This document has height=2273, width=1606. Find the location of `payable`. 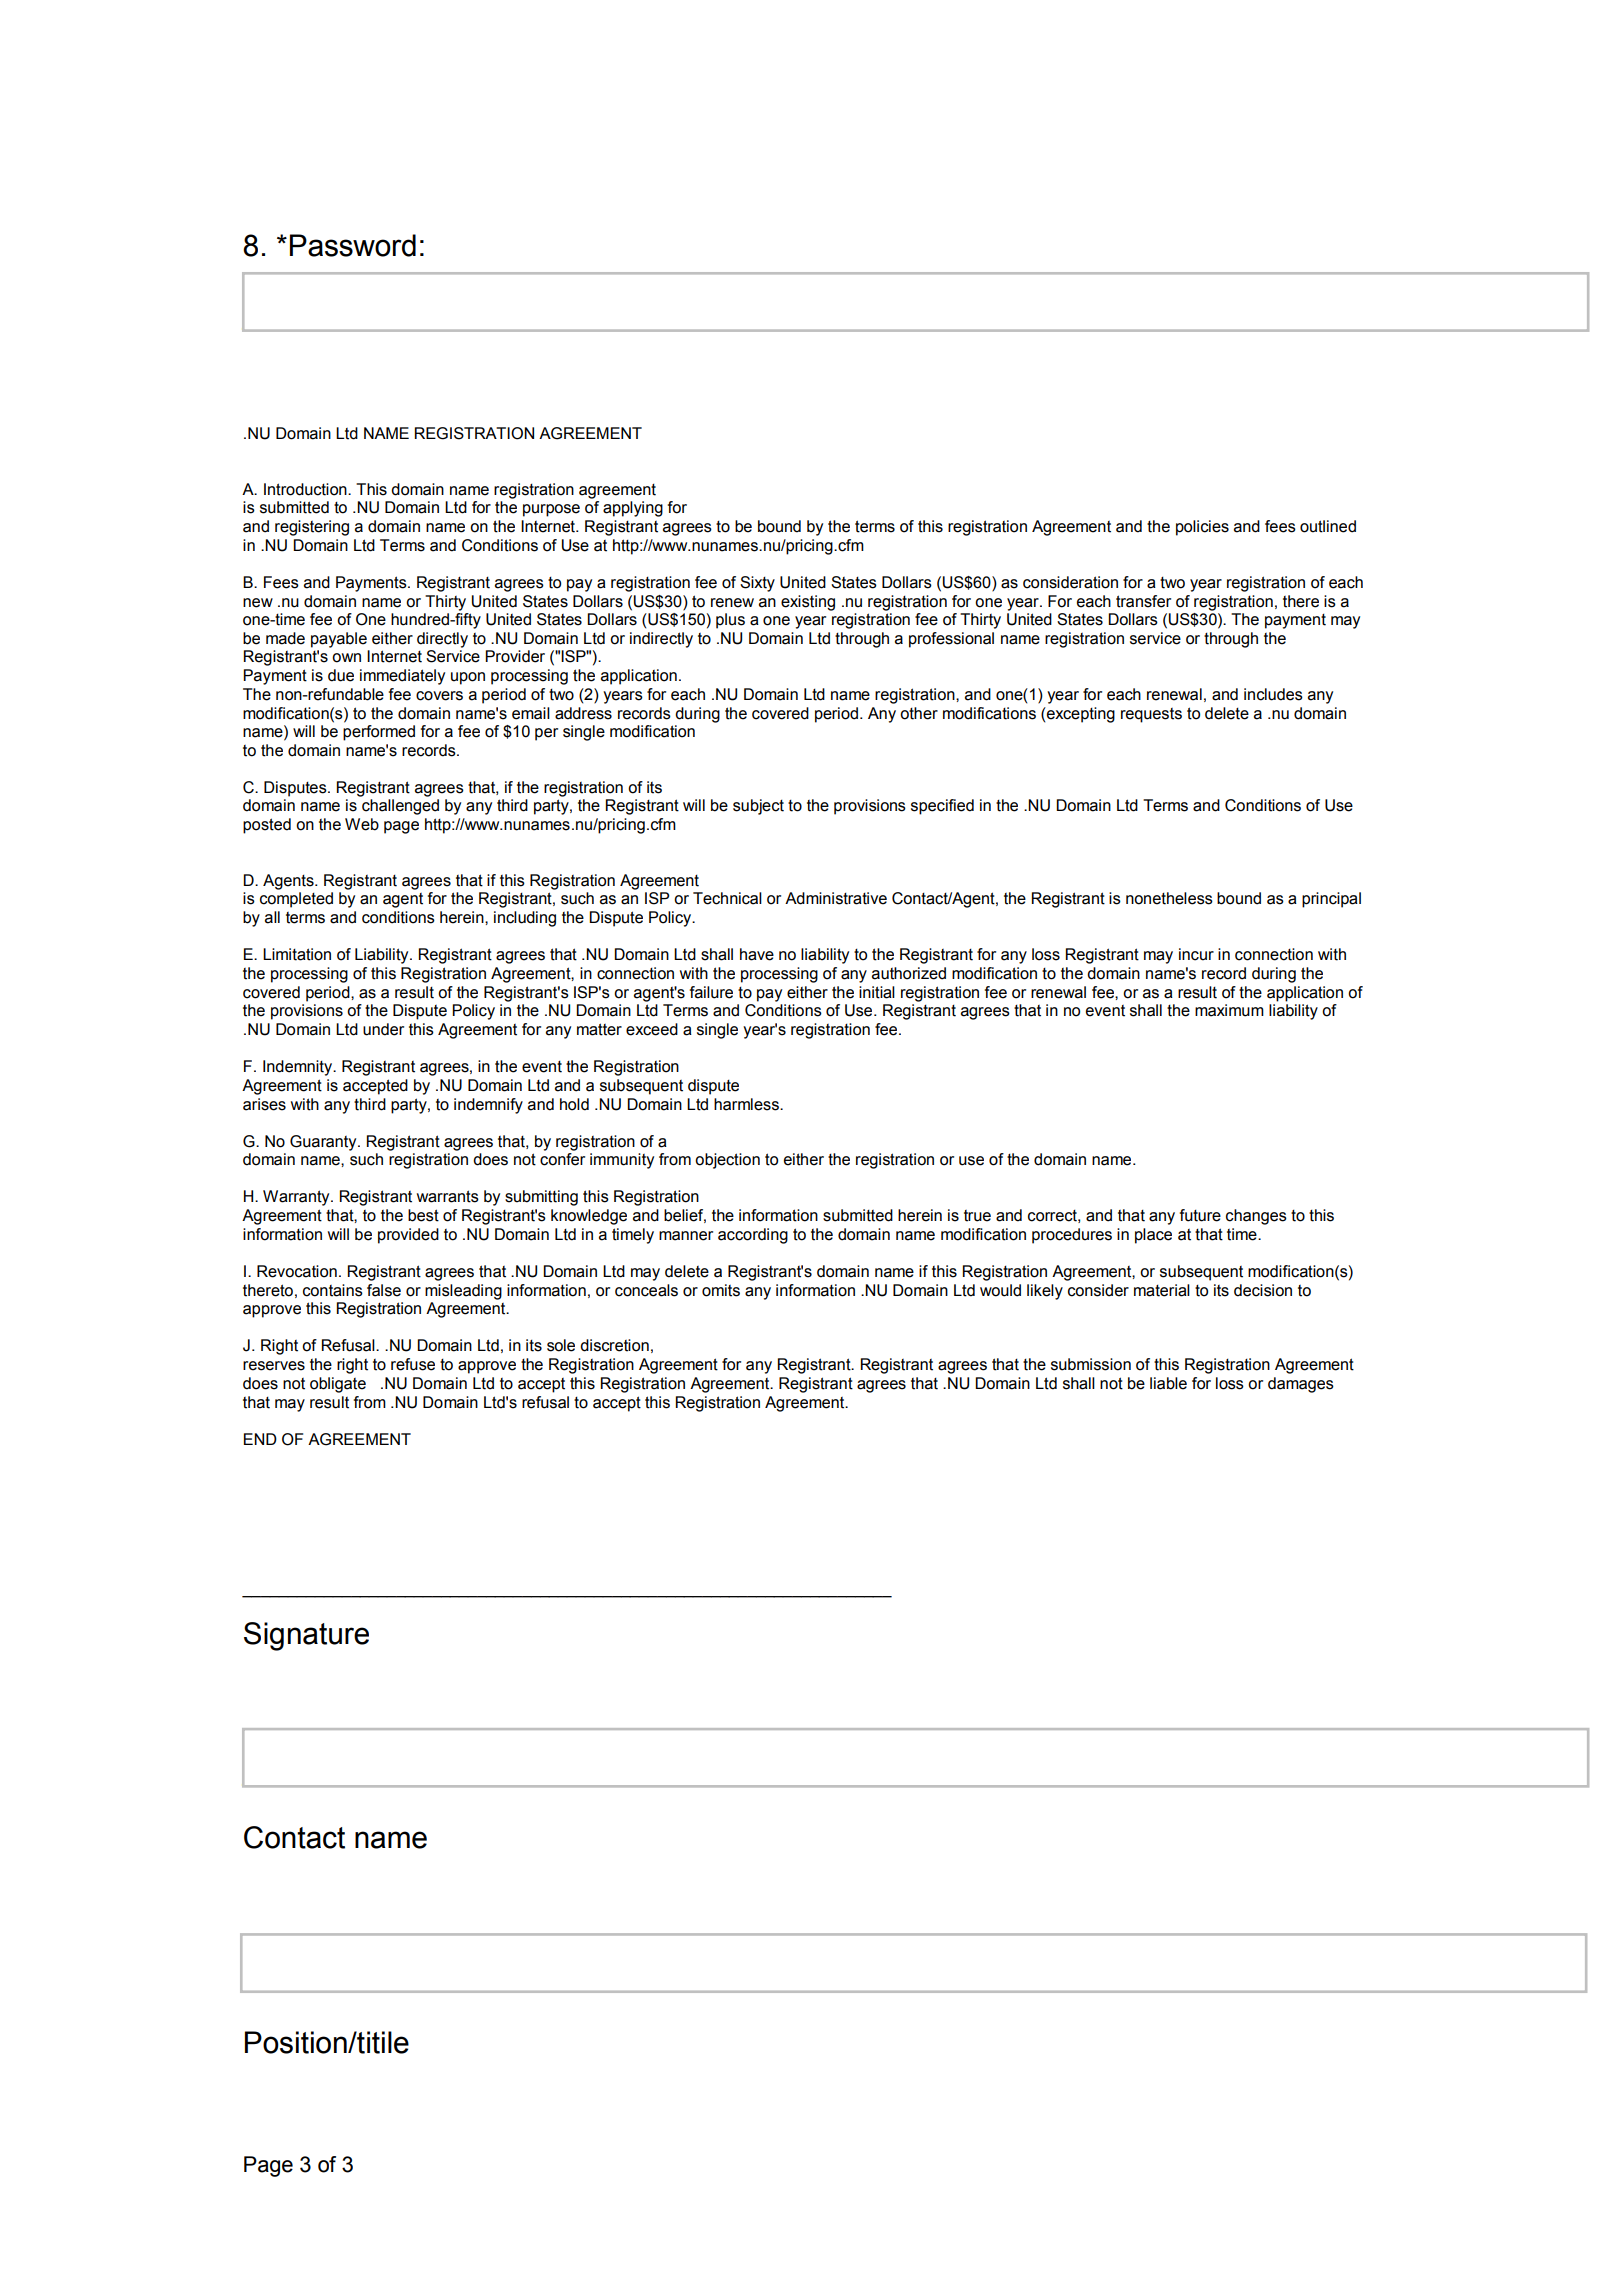

payable is located at coordinates (339, 640).
